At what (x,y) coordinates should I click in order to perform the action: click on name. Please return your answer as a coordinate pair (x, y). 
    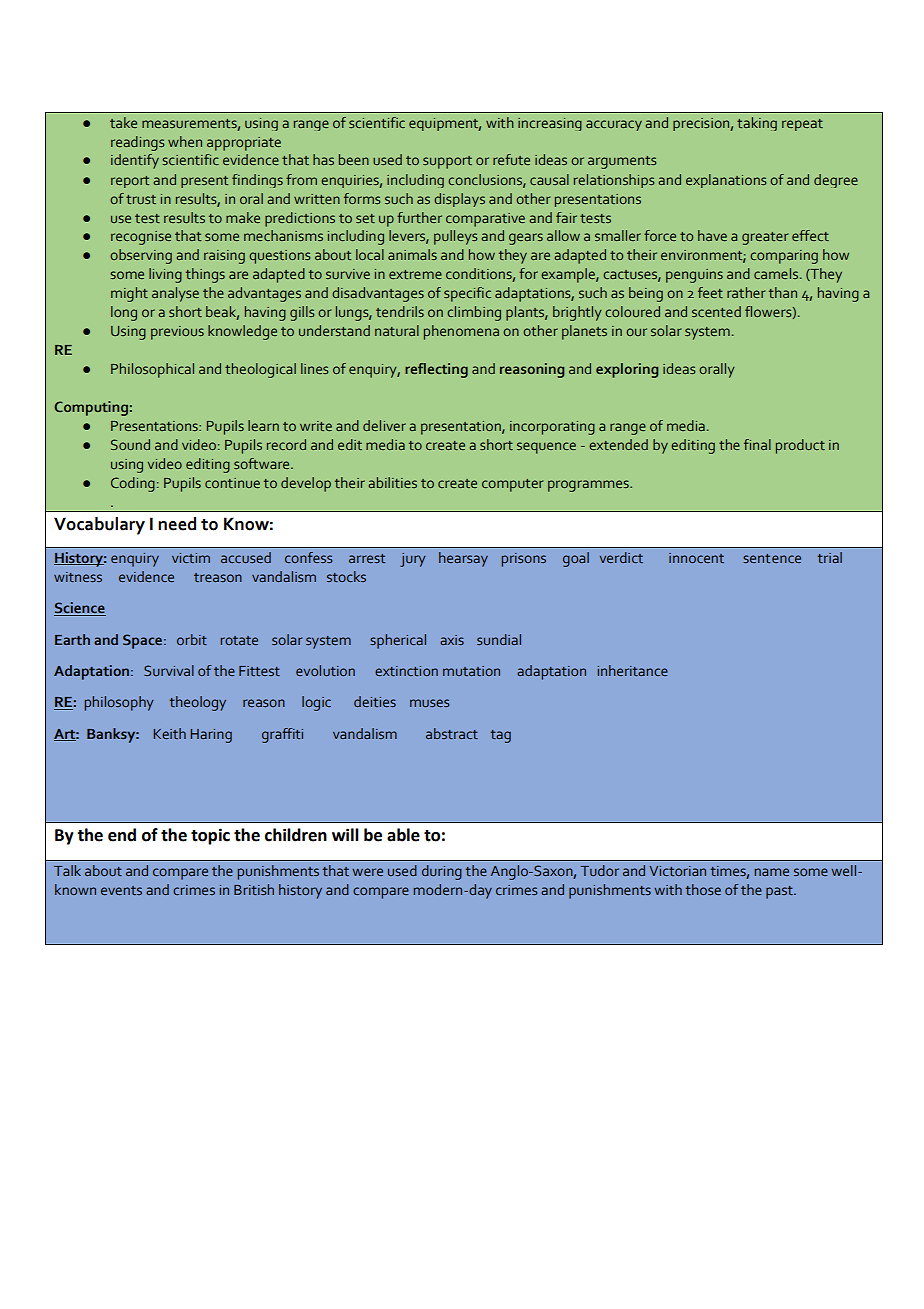
    Looking at the image, I should click on (772, 872).
